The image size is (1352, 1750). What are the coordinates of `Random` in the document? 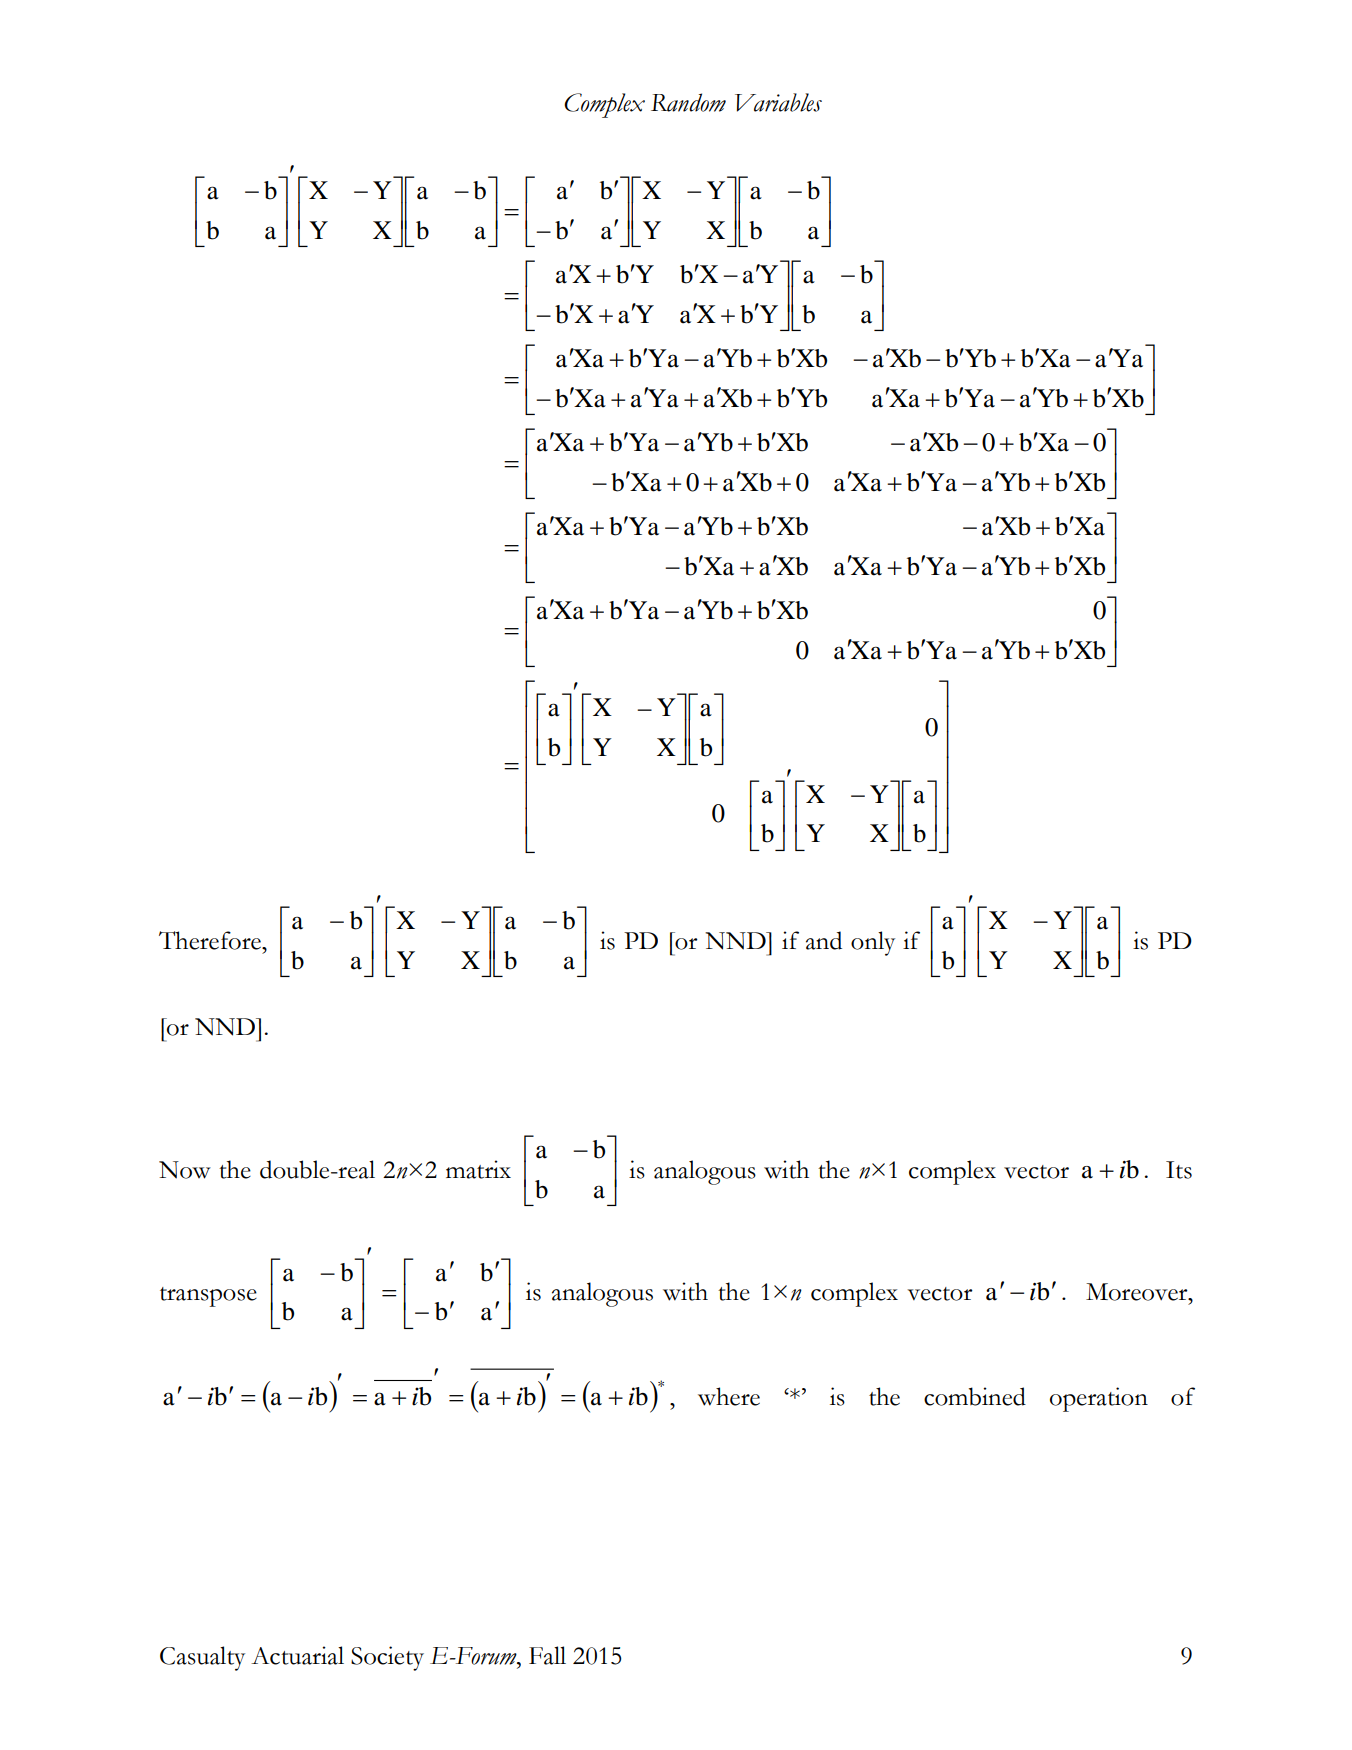 It's located at (688, 102).
